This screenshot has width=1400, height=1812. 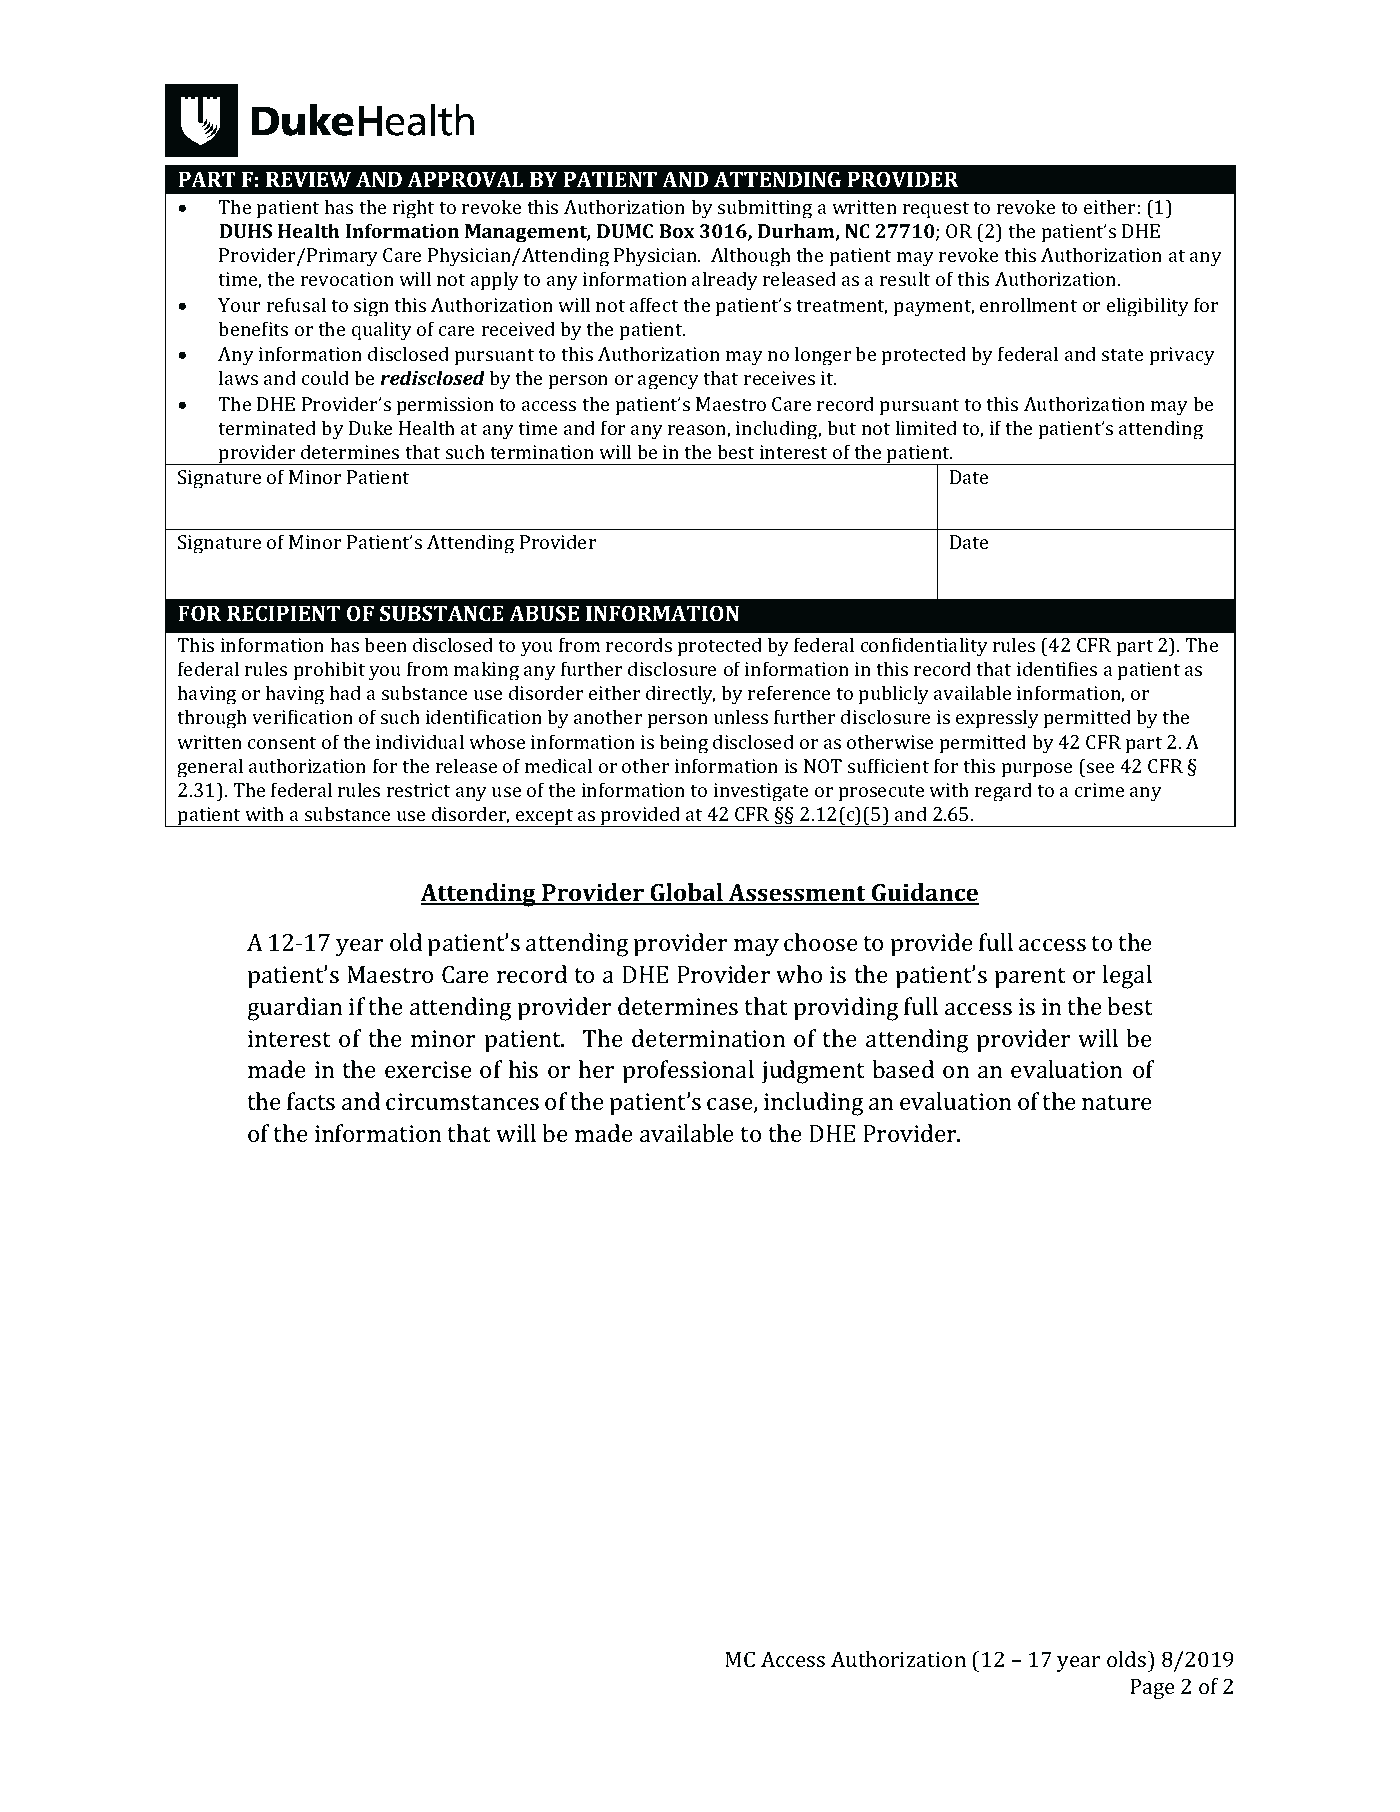 What do you see at coordinates (283, 613) in the screenshot?
I see `RECIPIENT` at bounding box center [283, 613].
